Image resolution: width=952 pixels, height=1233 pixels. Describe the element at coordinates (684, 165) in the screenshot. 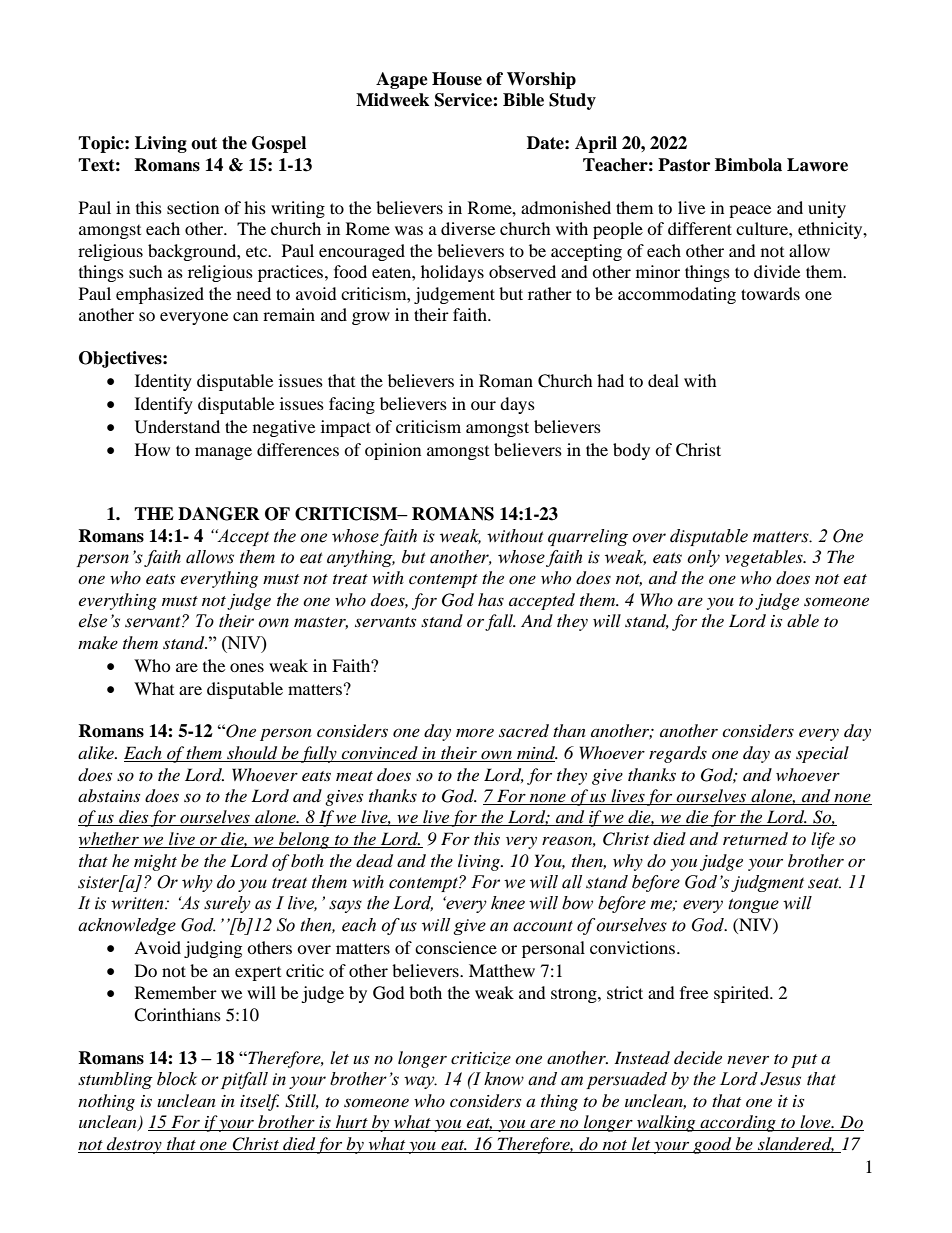

I see `Pastor` at that location.
